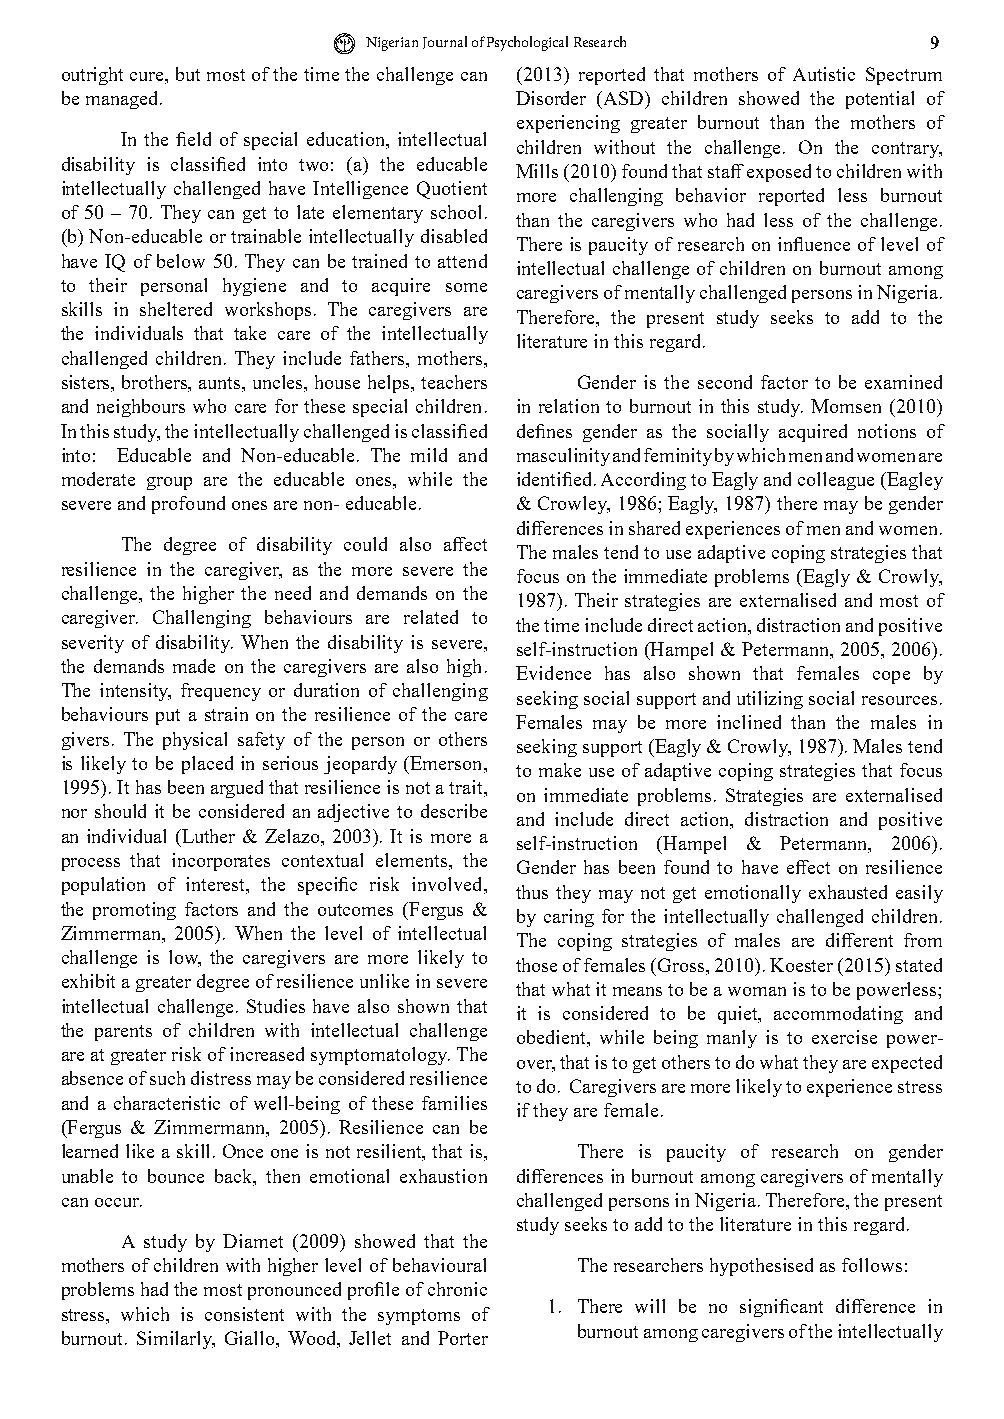 Image resolution: width=1004 pixels, height=1419 pixels. Describe the element at coordinates (781, 1308) in the page. I see `significant` at that location.
